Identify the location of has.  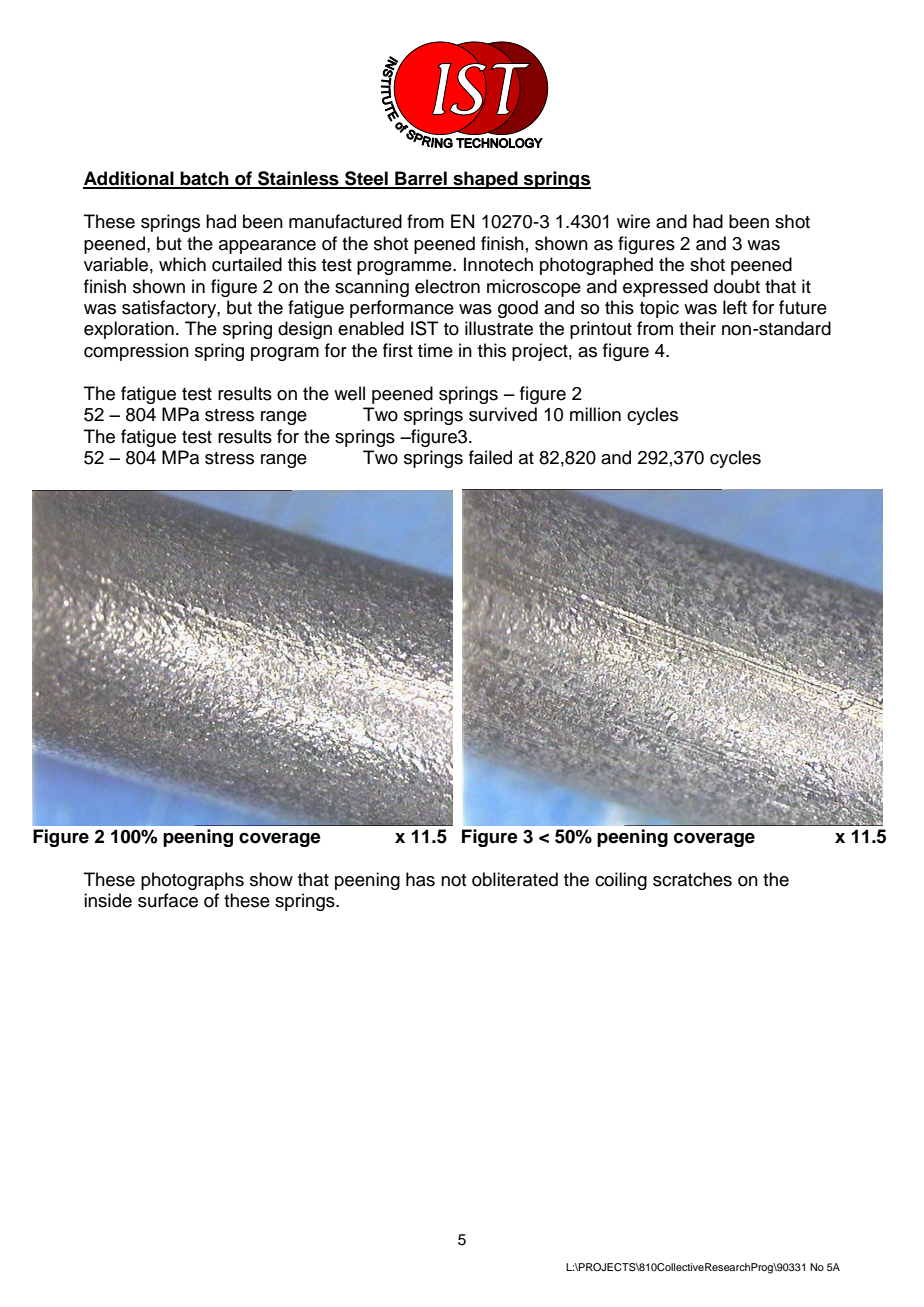
(420, 879).
